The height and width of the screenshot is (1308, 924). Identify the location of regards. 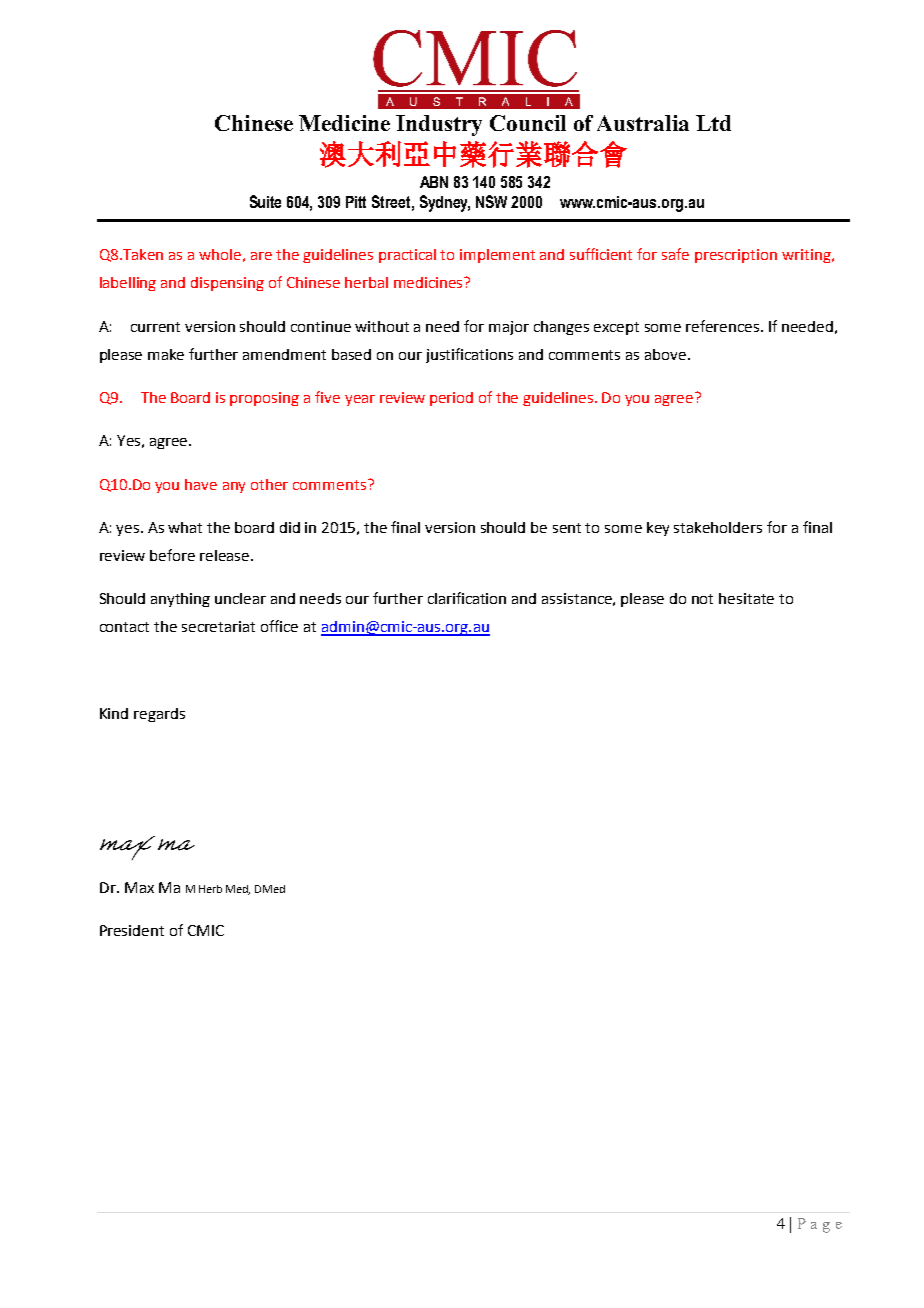
(159, 715).
